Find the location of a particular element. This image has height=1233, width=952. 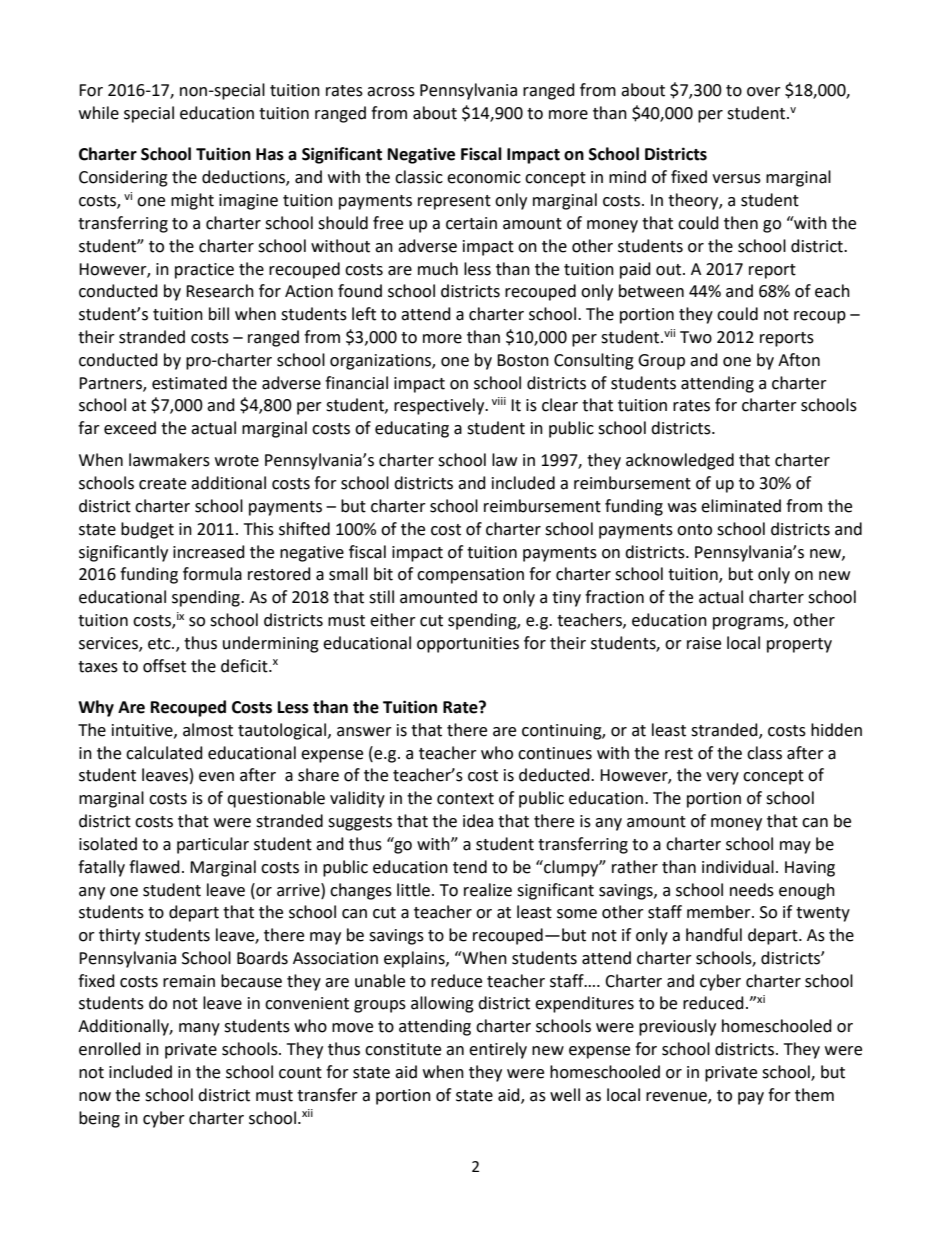

lawmakers is located at coordinates (169, 460).
